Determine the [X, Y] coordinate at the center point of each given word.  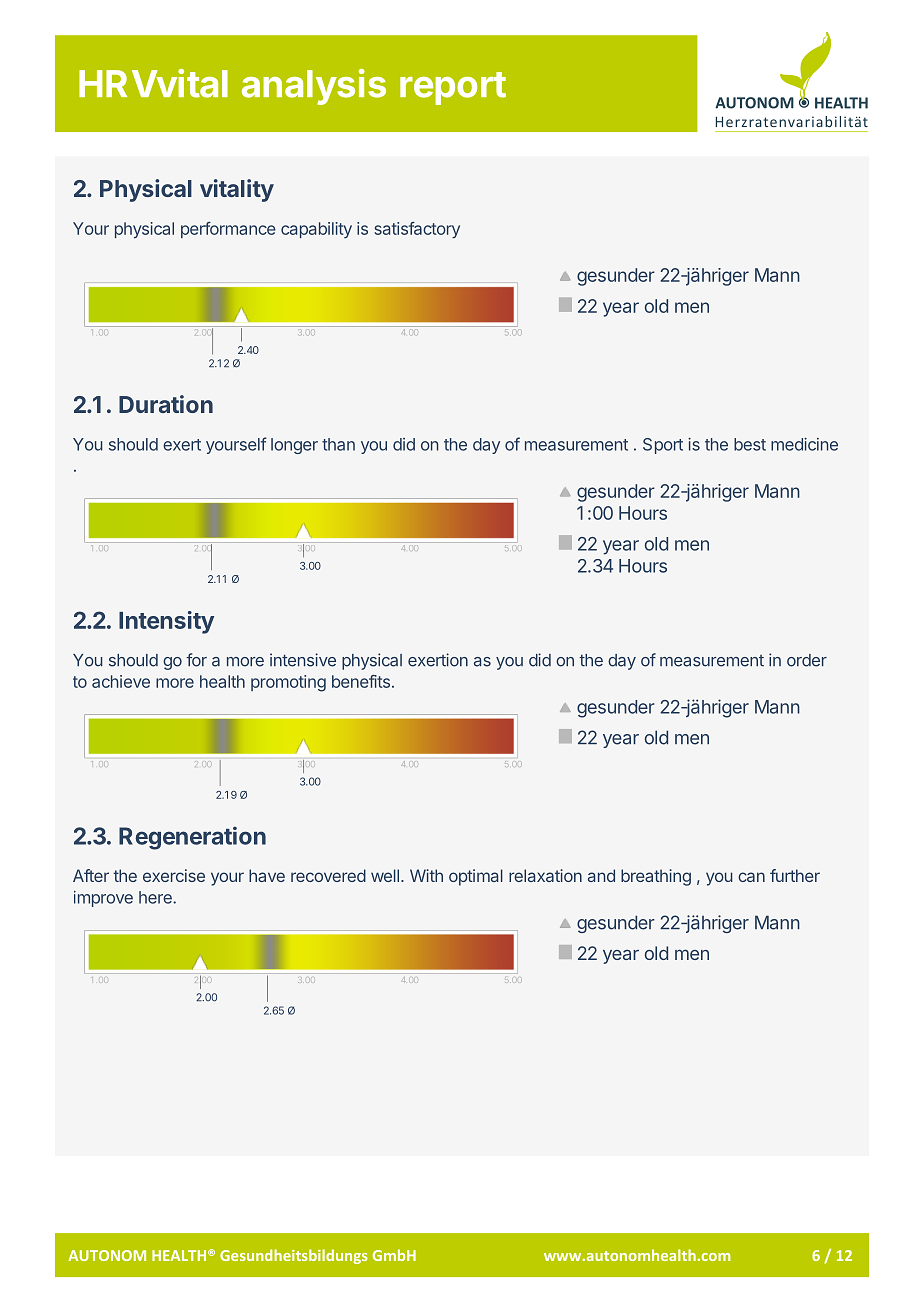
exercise [174, 875]
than [338, 444]
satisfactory [417, 230]
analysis [314, 87]
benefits [361, 681]
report [453, 88]
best [750, 444]
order [807, 660]
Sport [663, 446]
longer [294, 446]
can [751, 877]
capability [316, 230]
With [426, 875]
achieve [121, 681]
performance [228, 230]
